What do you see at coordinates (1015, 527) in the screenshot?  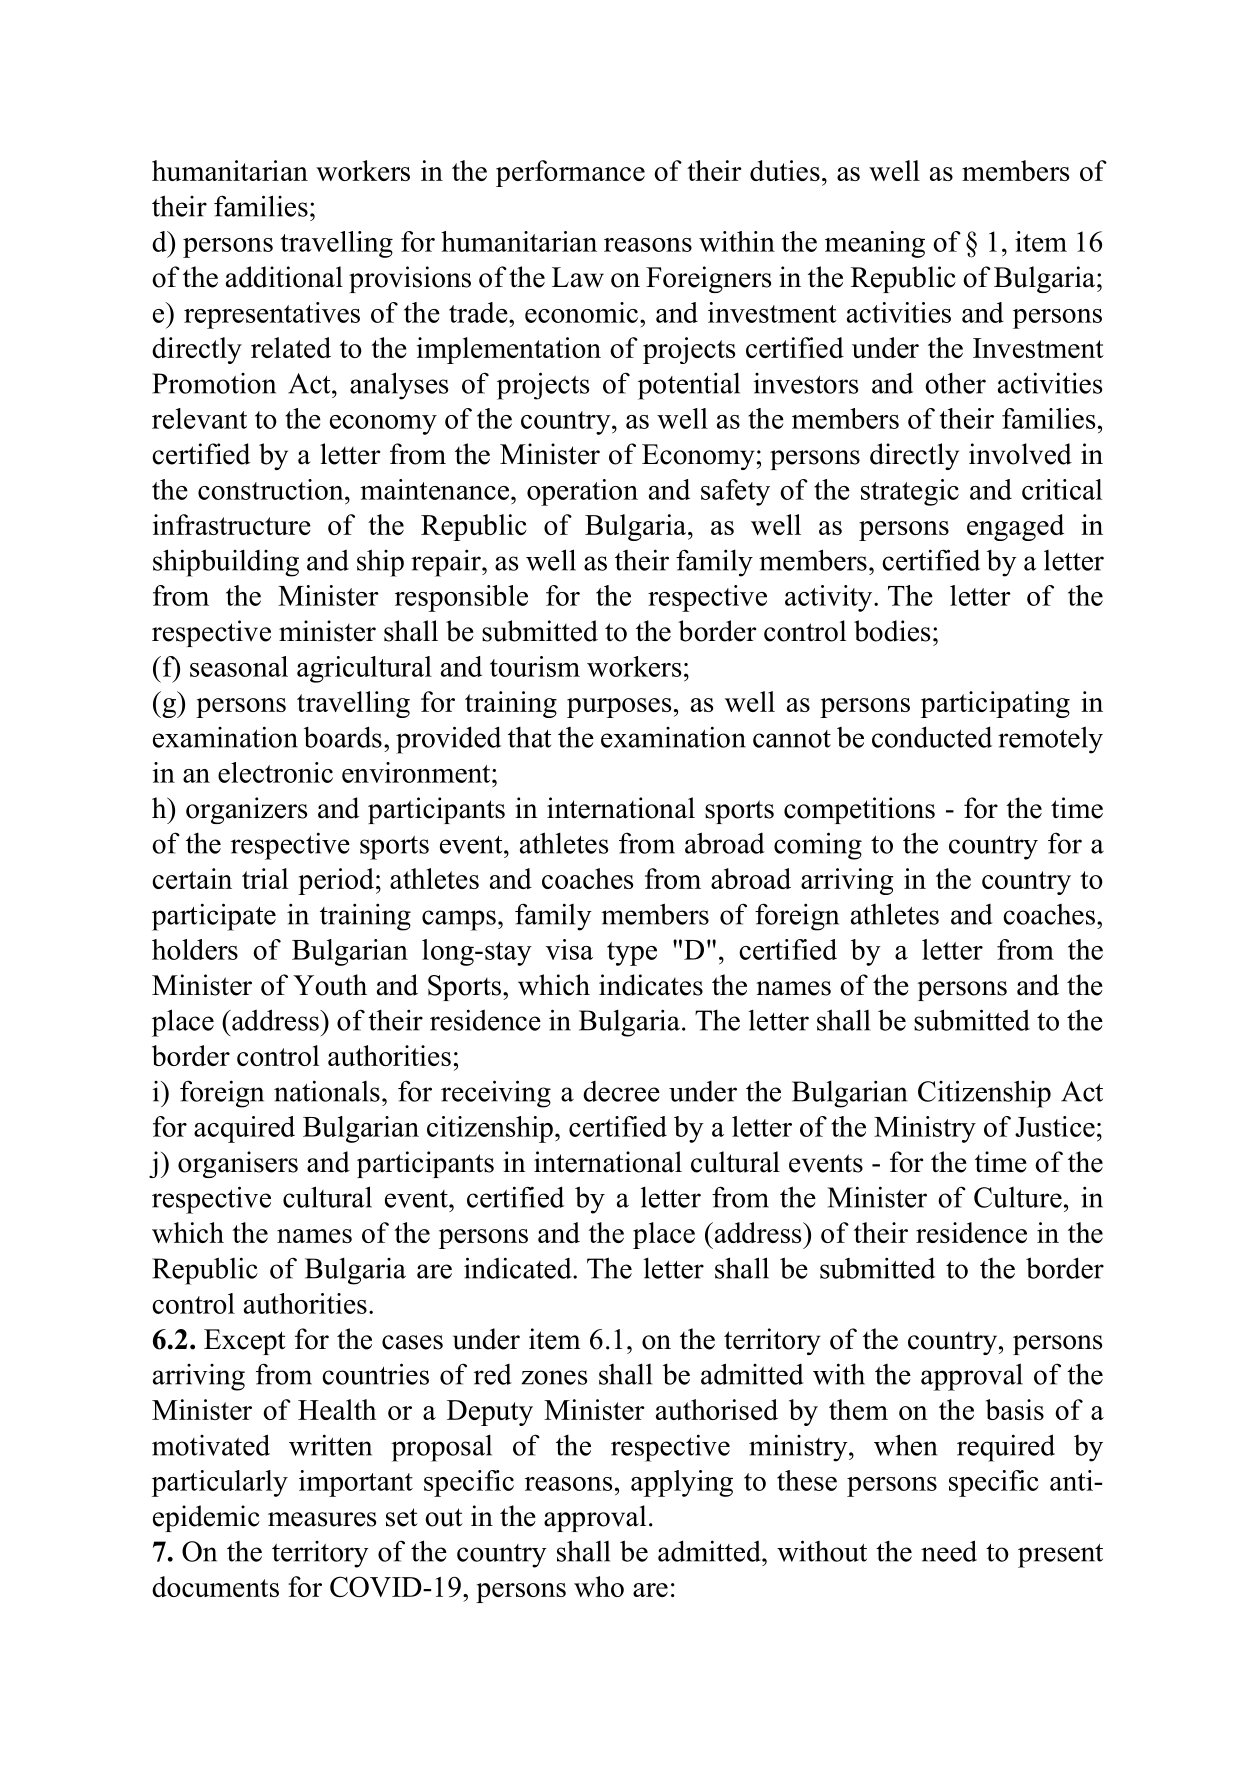 I see `engaged` at bounding box center [1015, 527].
